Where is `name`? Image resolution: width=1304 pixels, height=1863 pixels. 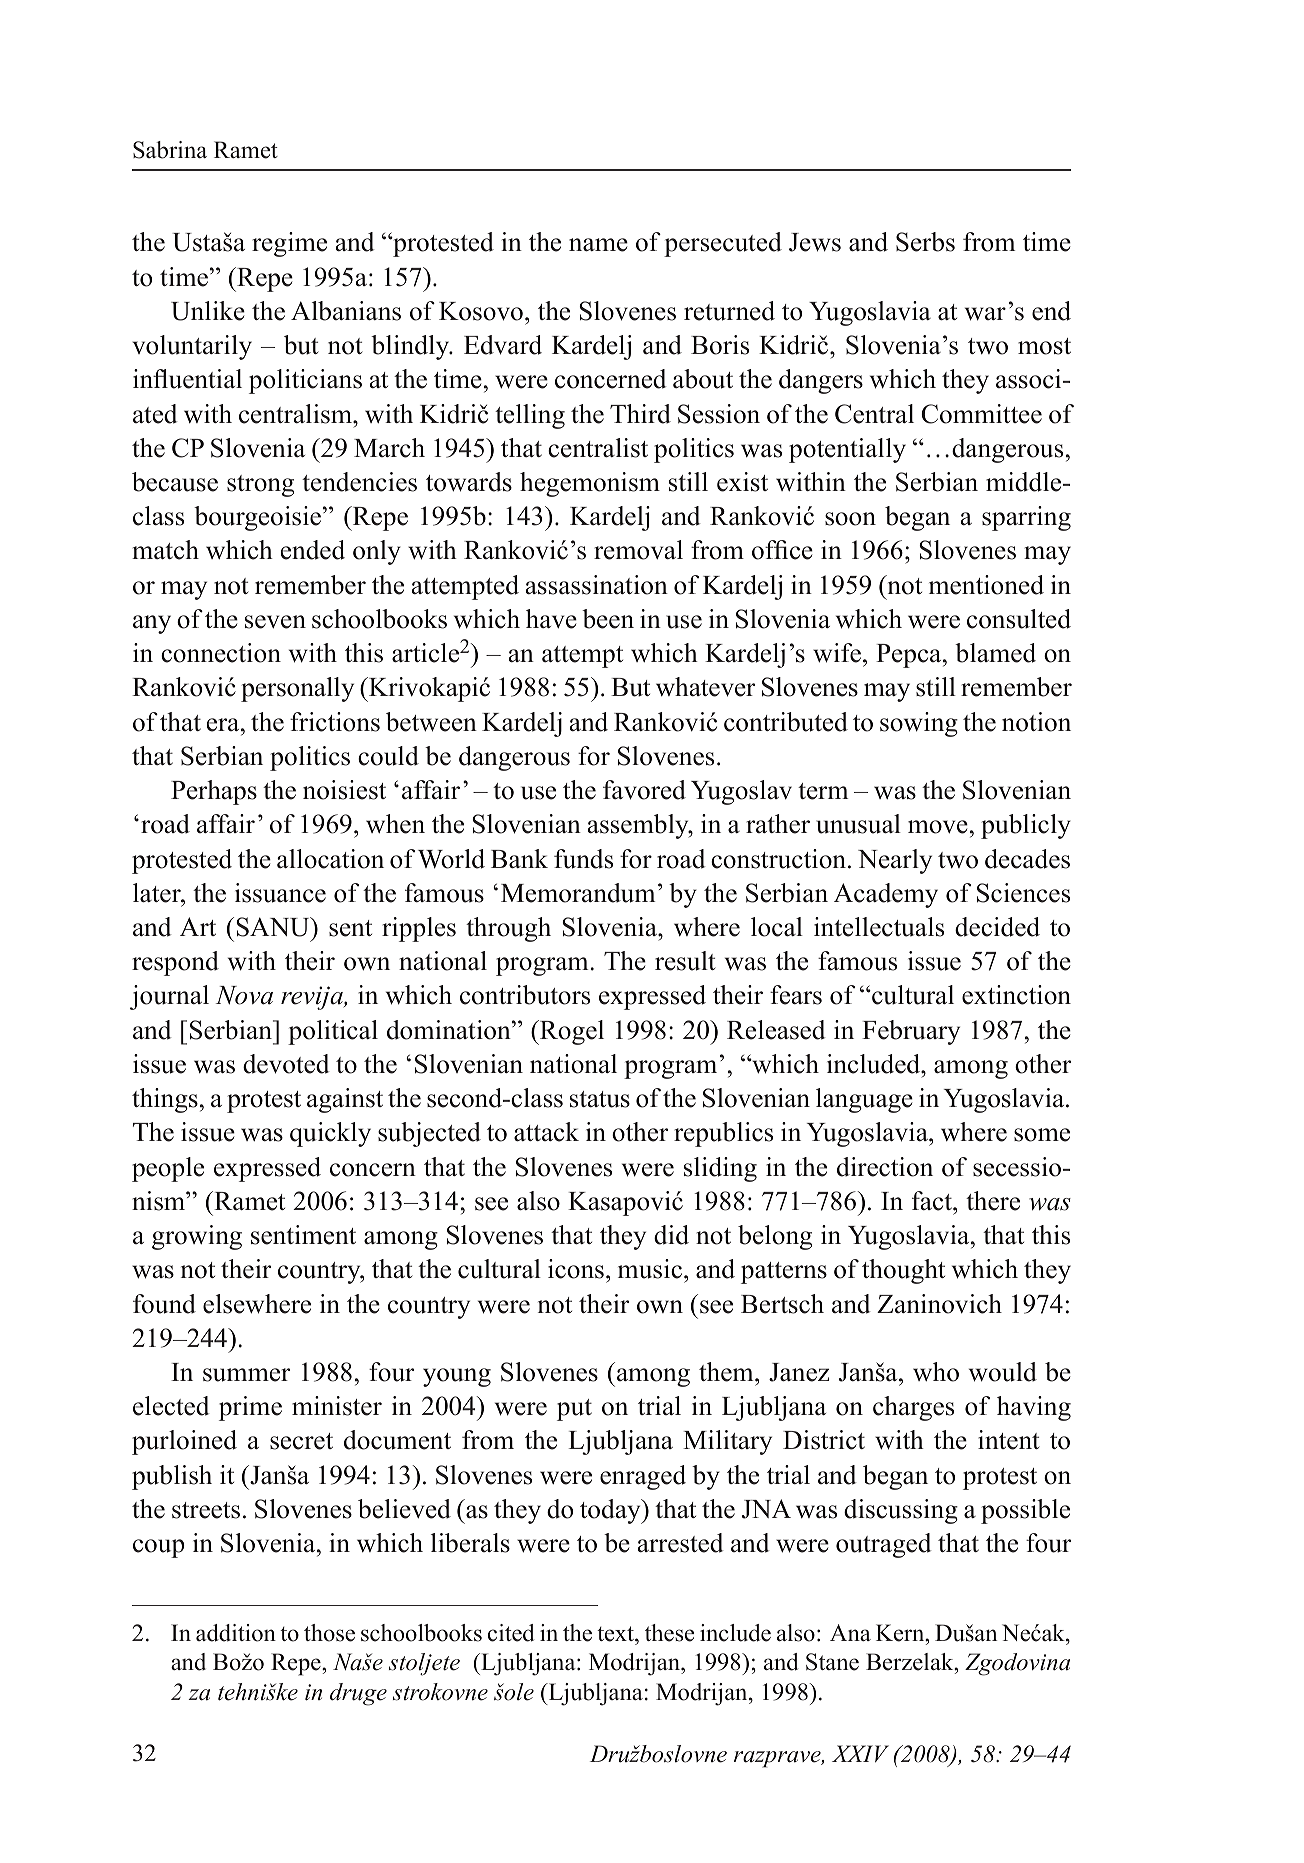
name is located at coordinates (598, 245).
